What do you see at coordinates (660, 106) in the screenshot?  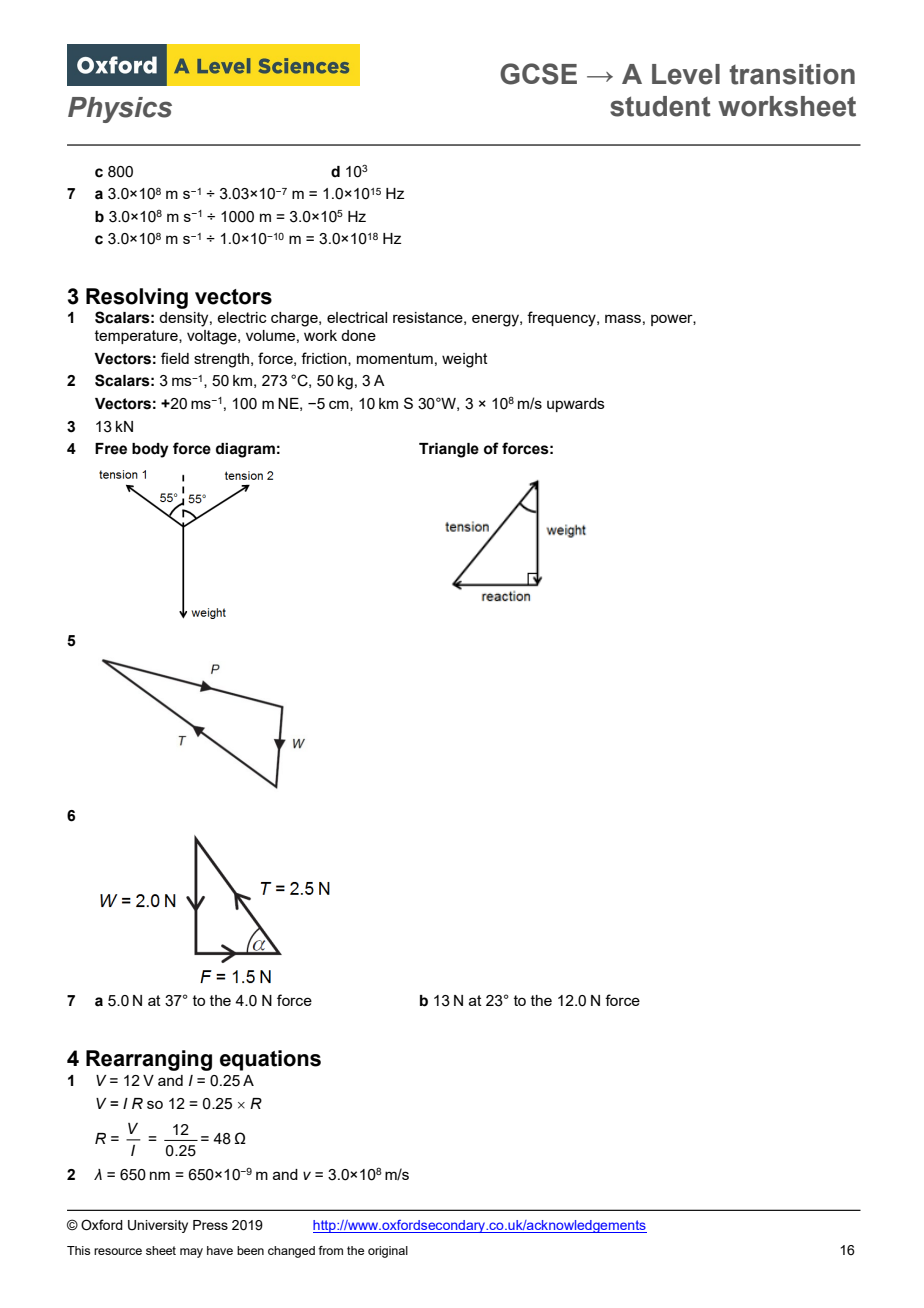 I see `student` at bounding box center [660, 106].
